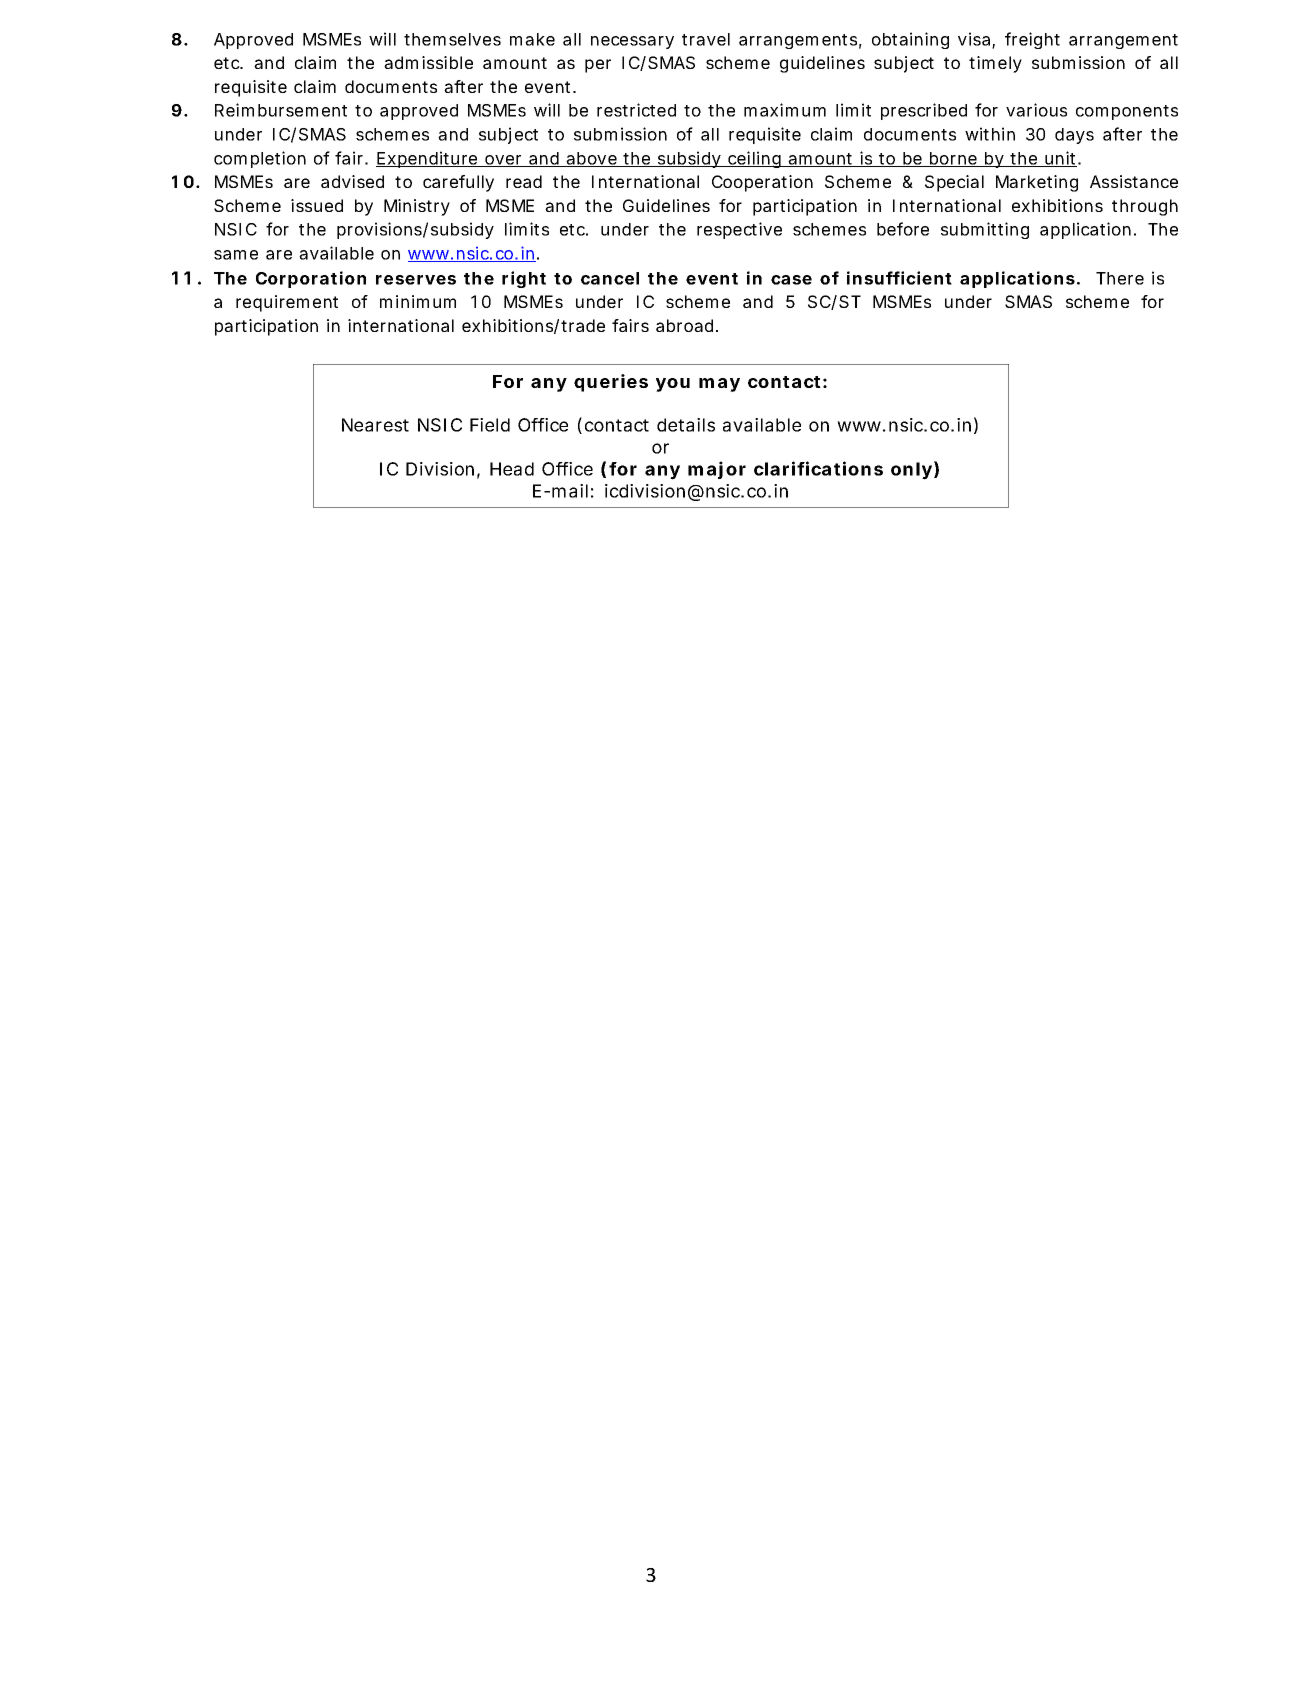 This screenshot has height=1686, width=1303. What do you see at coordinates (375, 425) in the screenshot?
I see `Nearest` at bounding box center [375, 425].
